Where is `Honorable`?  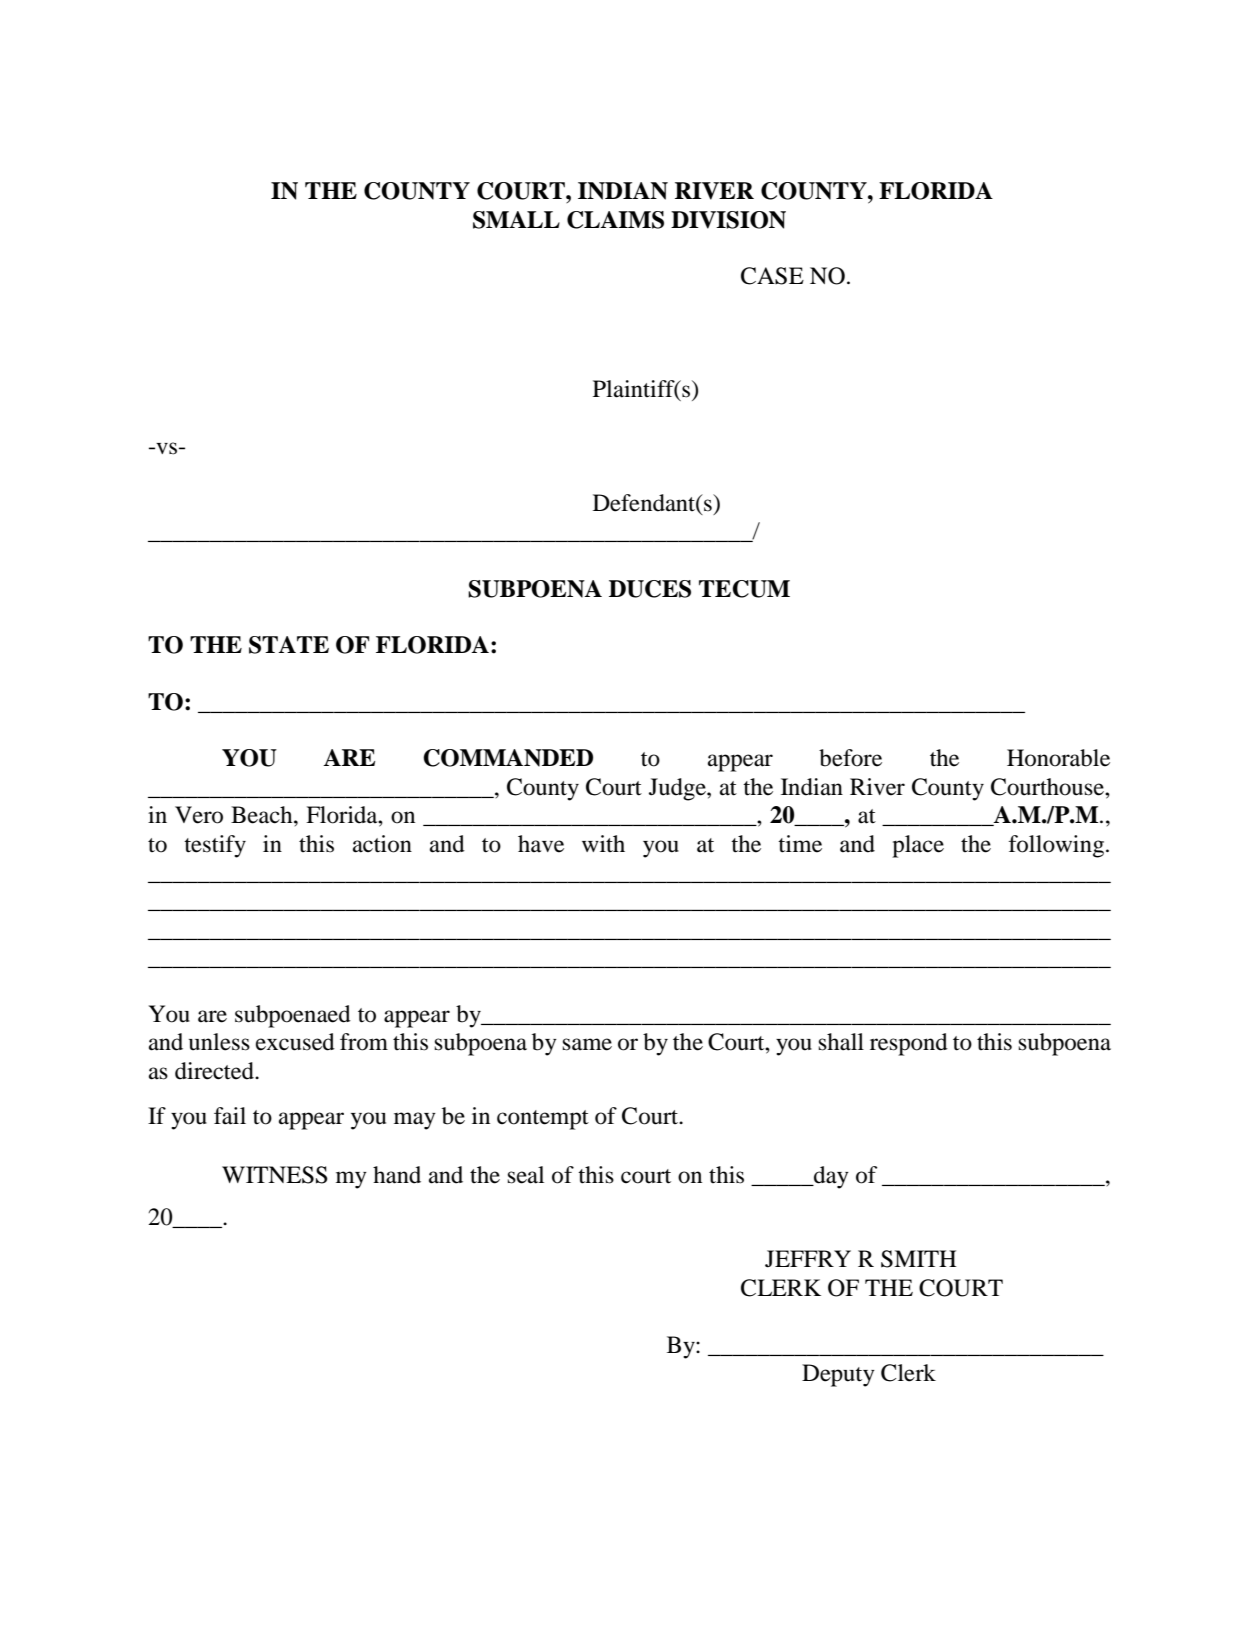
Honorable is located at coordinates (1058, 758).
